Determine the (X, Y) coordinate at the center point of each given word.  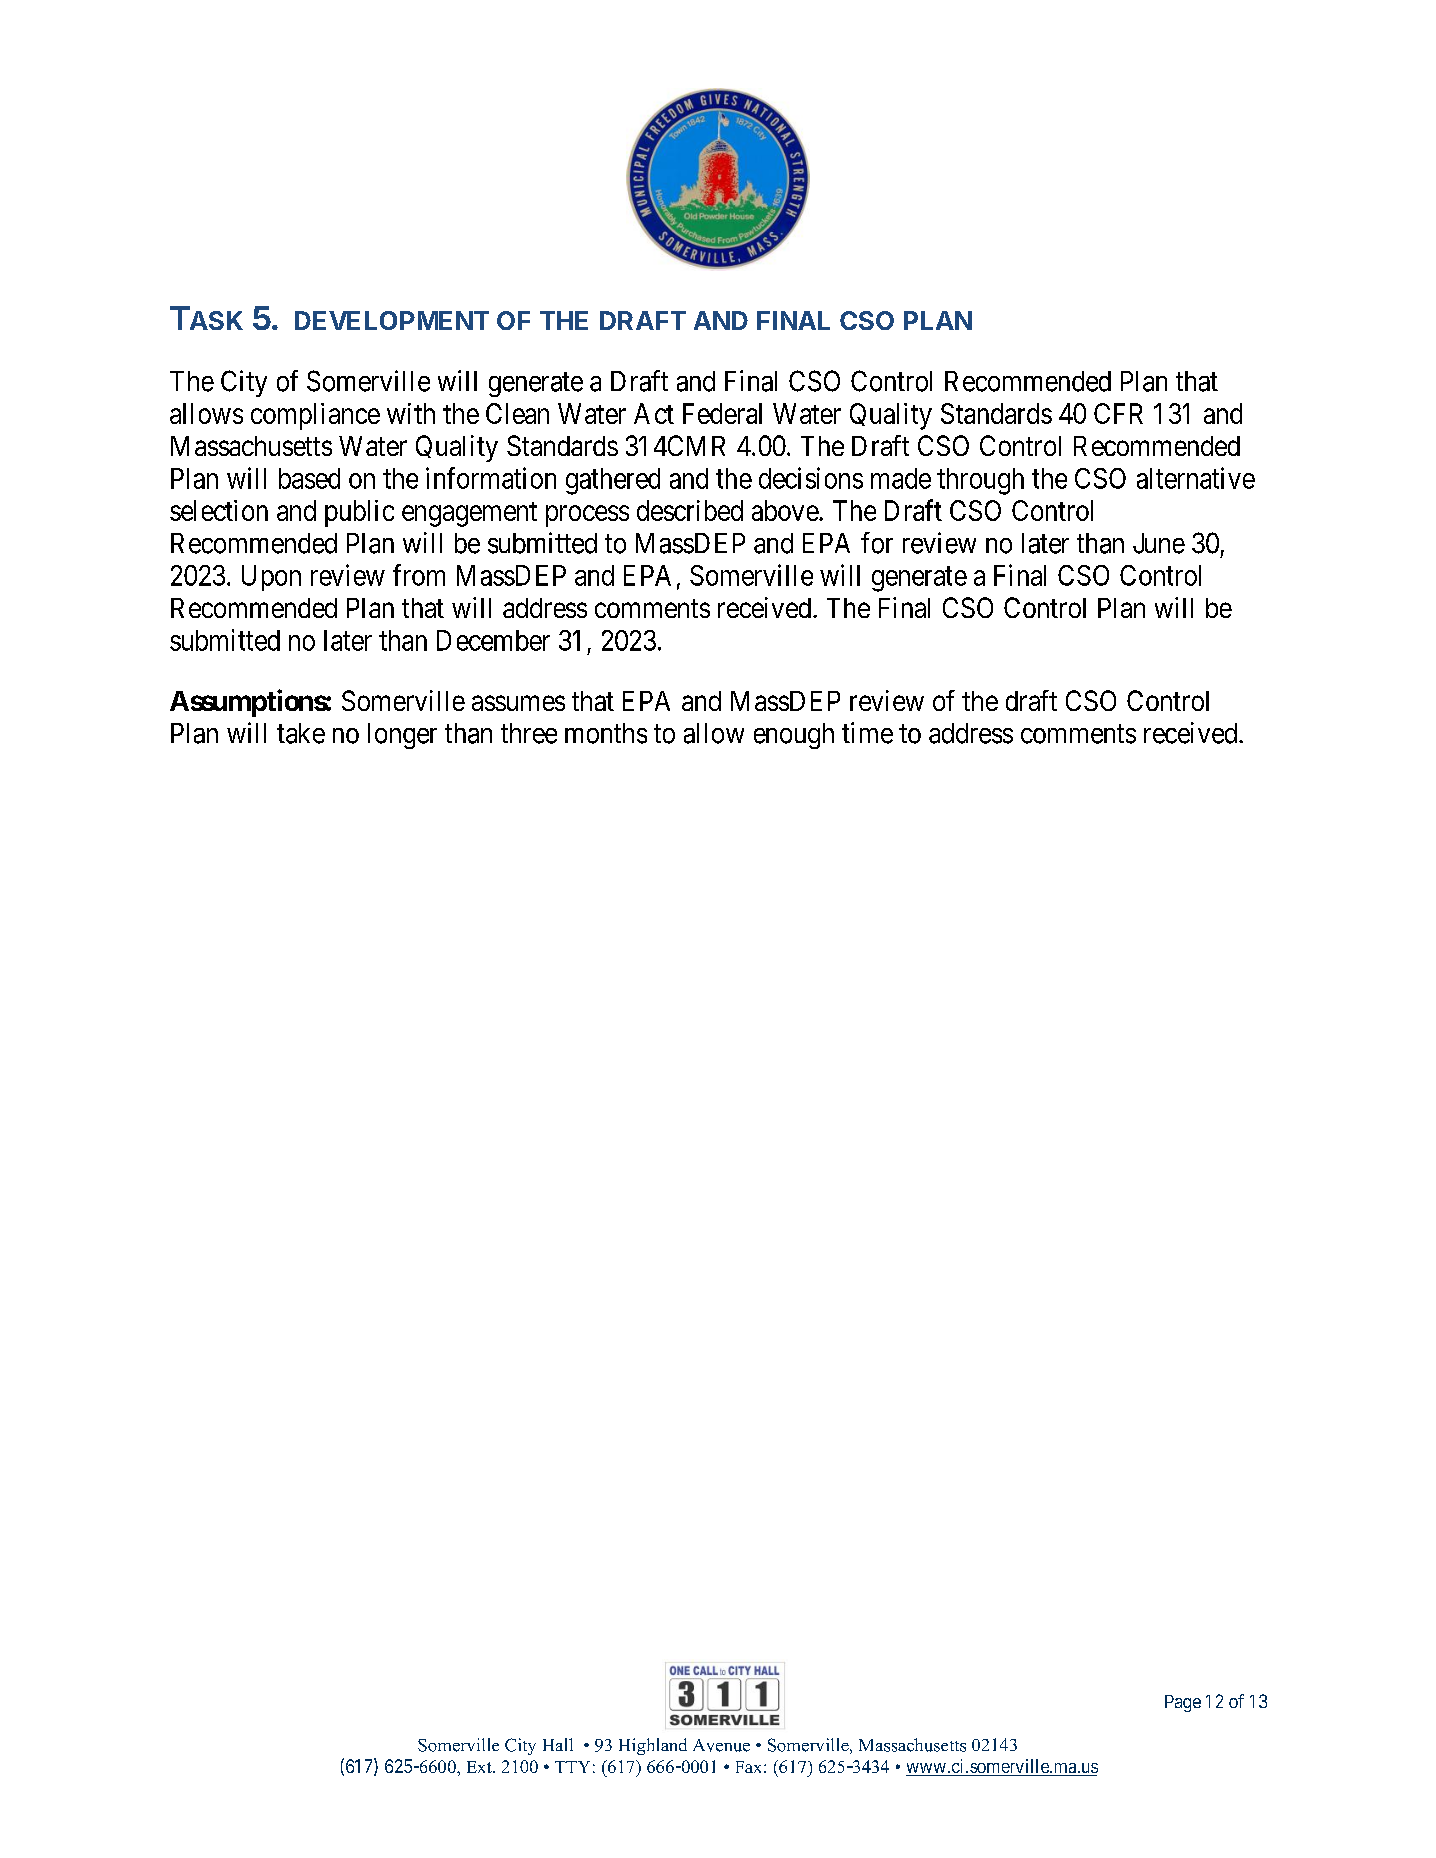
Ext (480, 1767)
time (867, 733)
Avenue (721, 1745)
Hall (558, 1744)
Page (1183, 1703)
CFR (1118, 413)
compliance (315, 416)
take (301, 733)
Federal (722, 413)
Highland (653, 1746)
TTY (572, 1767)
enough (794, 736)
